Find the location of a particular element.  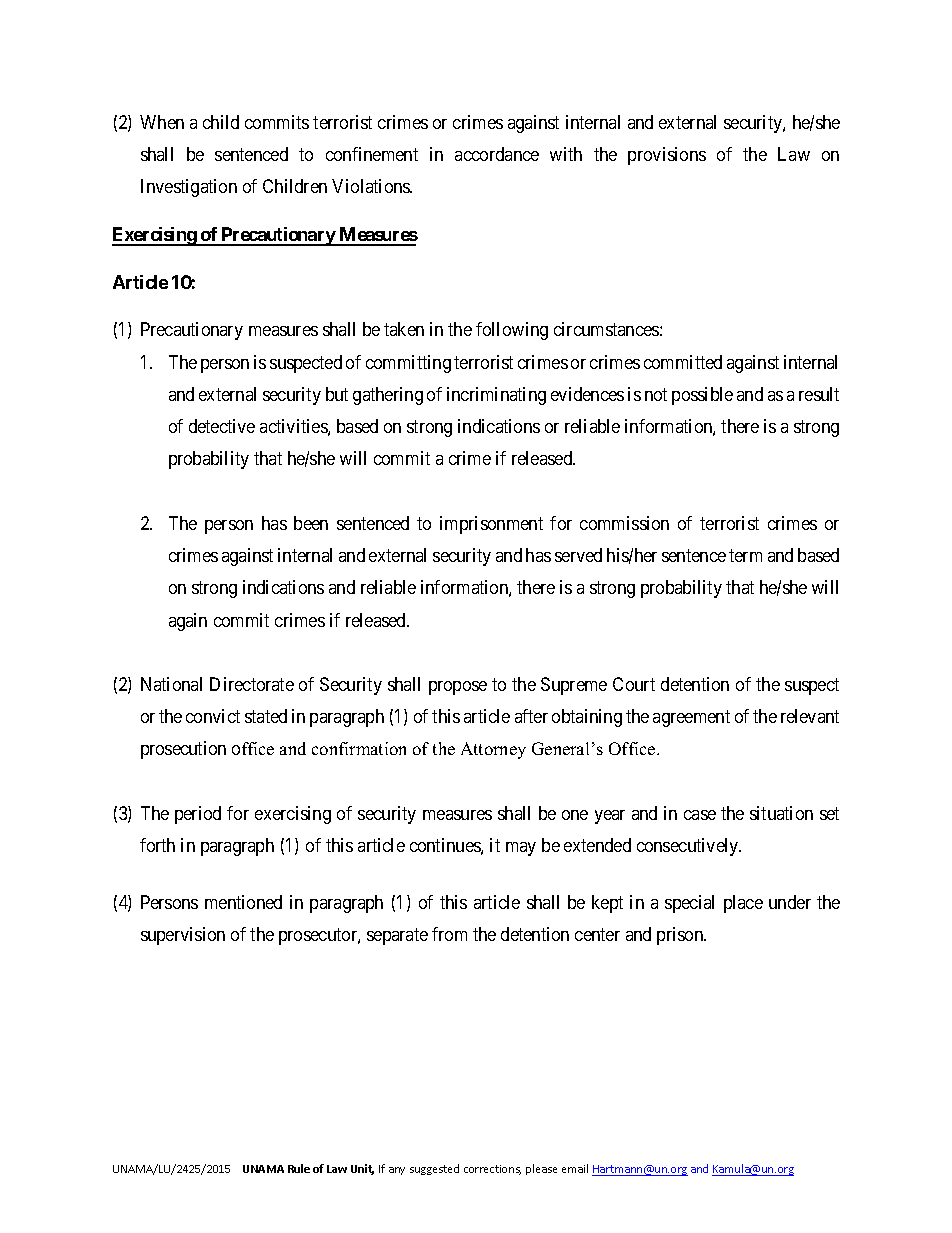

incriminating is located at coordinates (496, 396).
